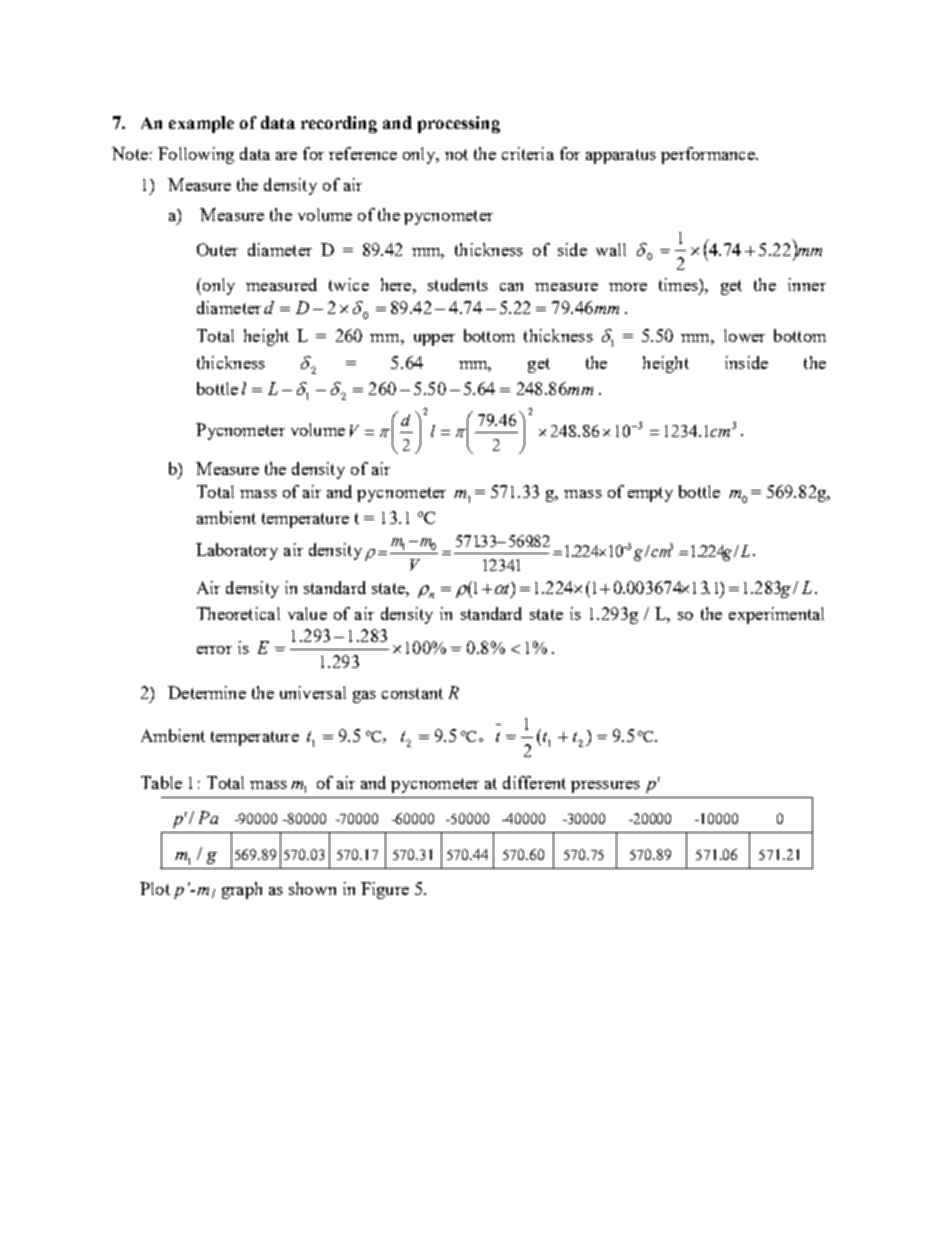 The width and height of the document is (952, 1233). I want to click on performance, so click(709, 155).
